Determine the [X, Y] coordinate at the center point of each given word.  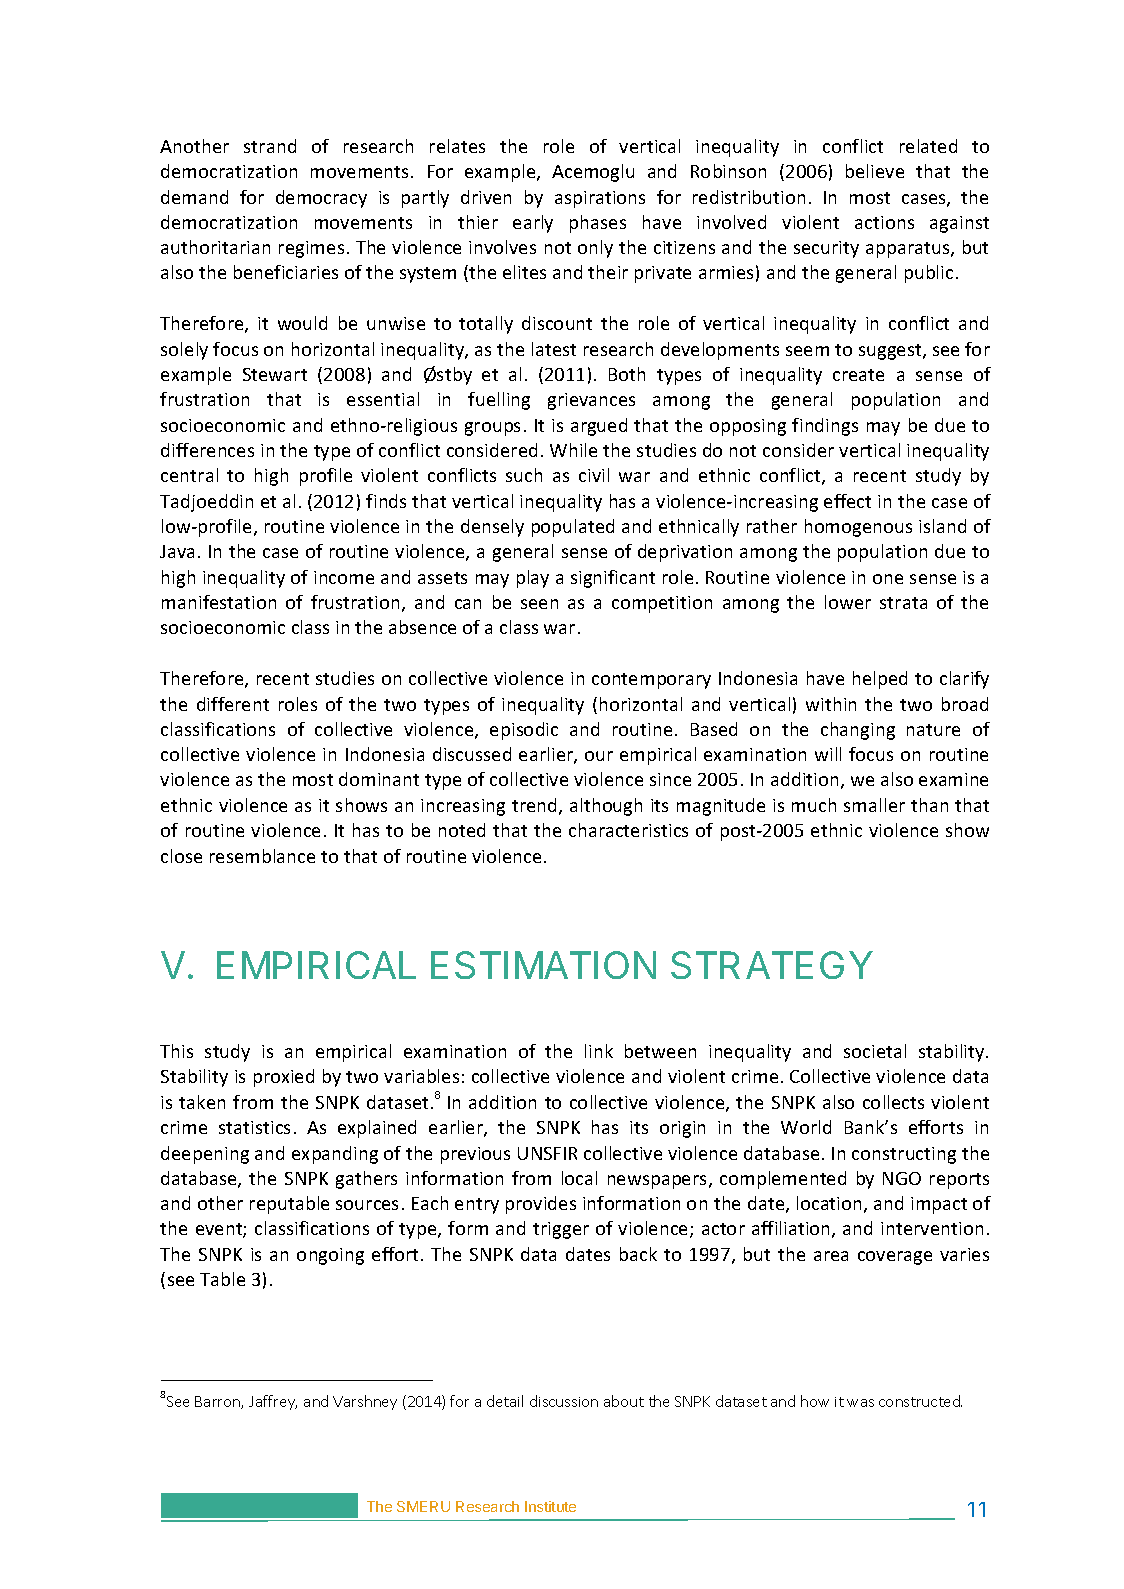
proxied [284, 1078]
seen [539, 604]
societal [875, 1051]
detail [505, 1401]
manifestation [219, 602]
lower [848, 602]
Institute [550, 1506]
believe [875, 171]
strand [270, 146]
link [599, 1051]
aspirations [600, 199]
